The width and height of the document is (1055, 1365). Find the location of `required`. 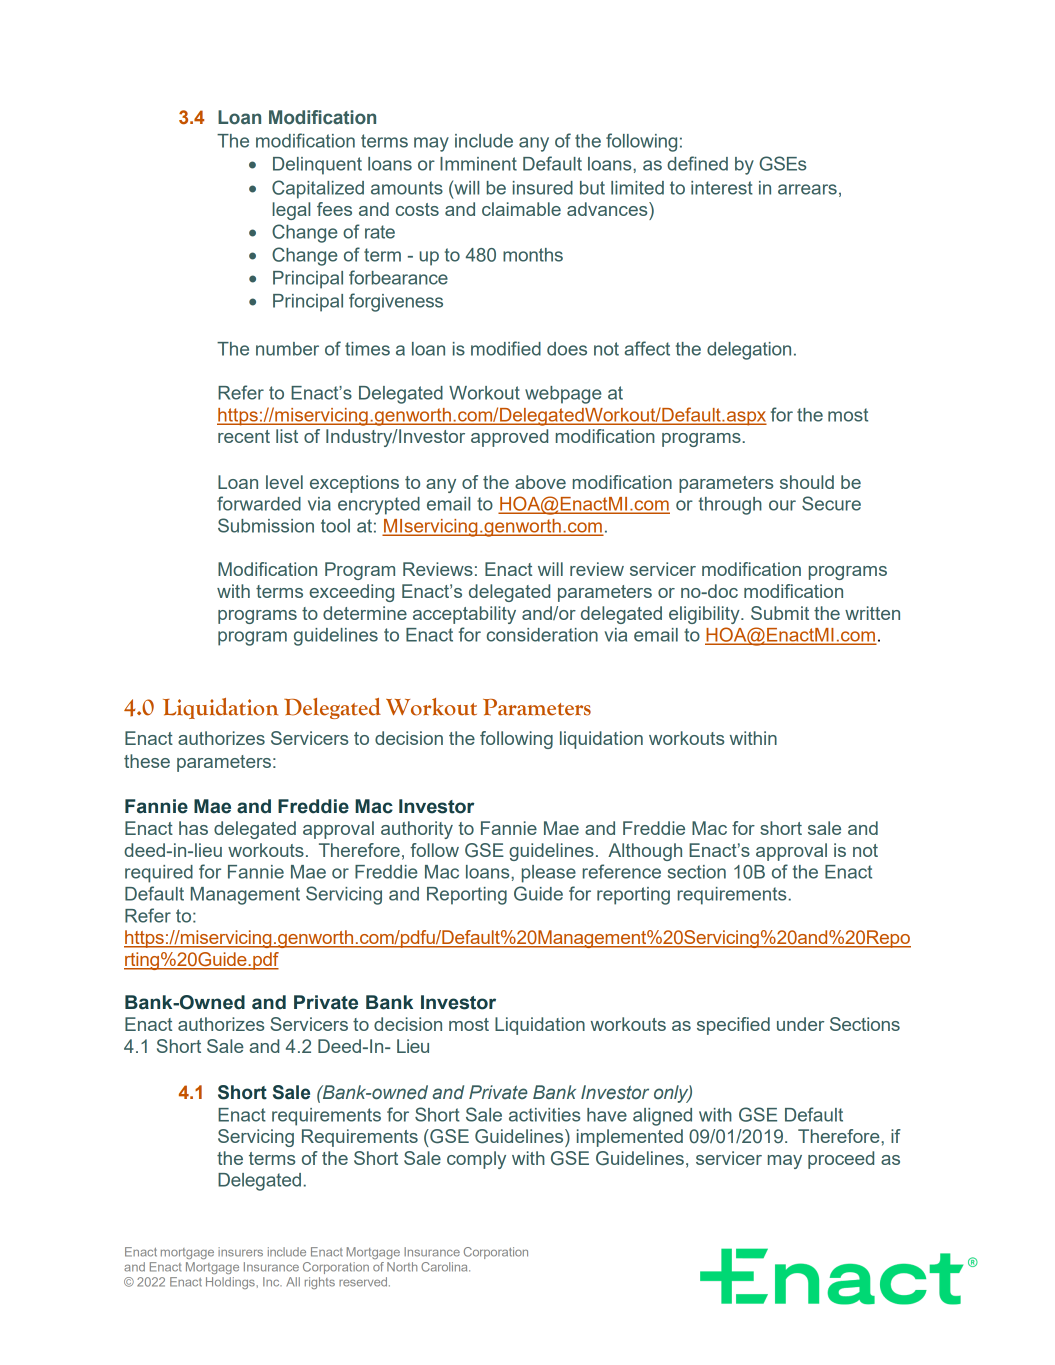

required is located at coordinates (159, 874).
